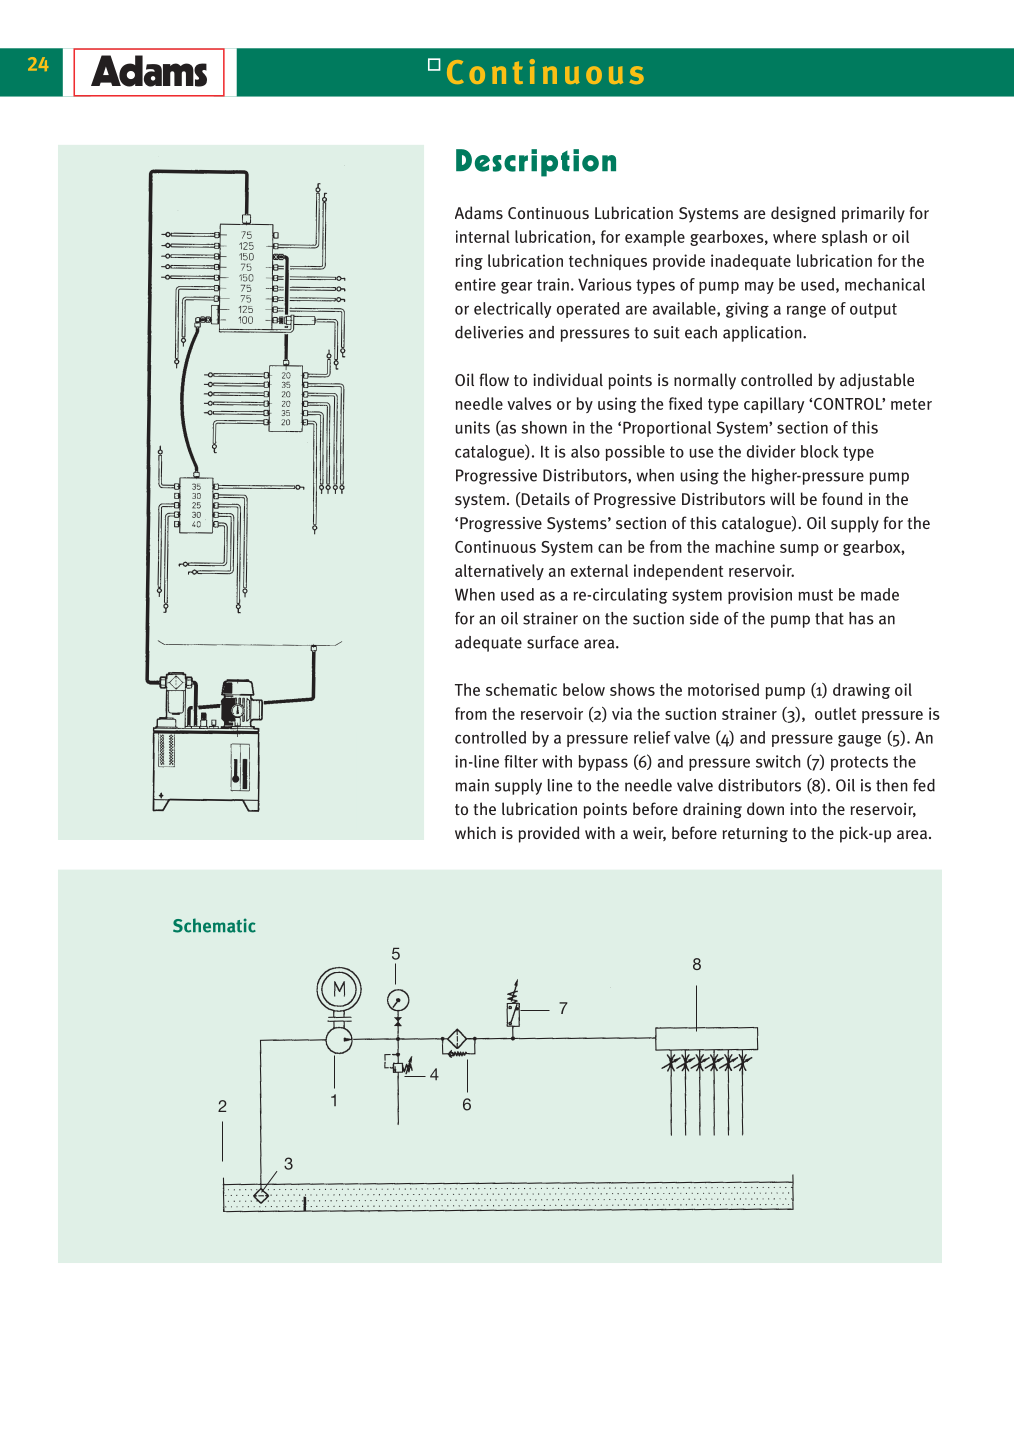 This screenshot has height=1434, width=1014. Describe the element at coordinates (842, 499) in the screenshot. I see `found` at that location.
